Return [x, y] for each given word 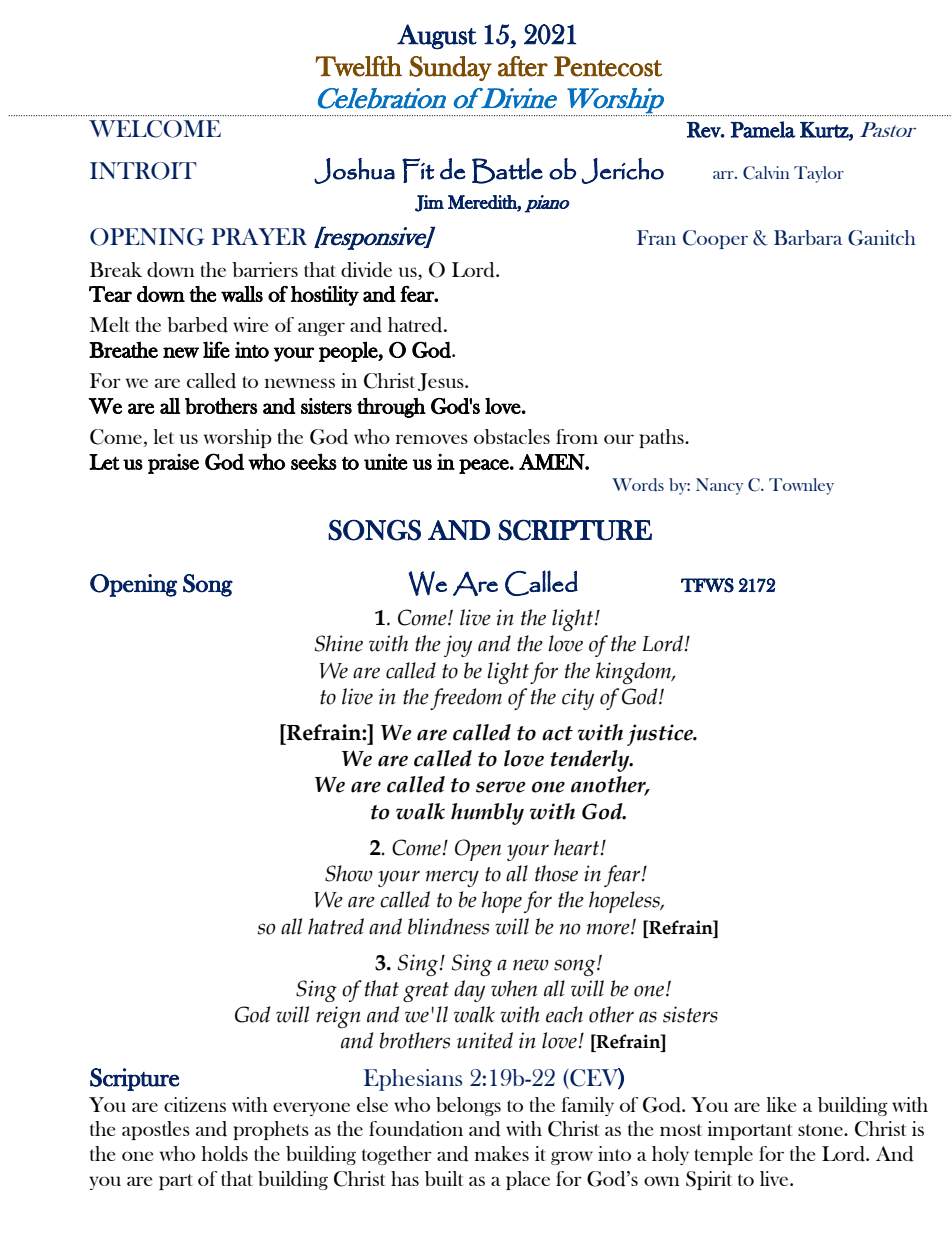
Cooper [715, 239]
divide [366, 270]
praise [173, 463]
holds [225, 1154]
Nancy [719, 486]
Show [349, 873]
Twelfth [358, 66]
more [609, 929]
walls [242, 294]
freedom [466, 699]
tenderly [591, 761]
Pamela [762, 129]
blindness [448, 926]
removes [432, 439]
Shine [339, 643]
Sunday [450, 68]
